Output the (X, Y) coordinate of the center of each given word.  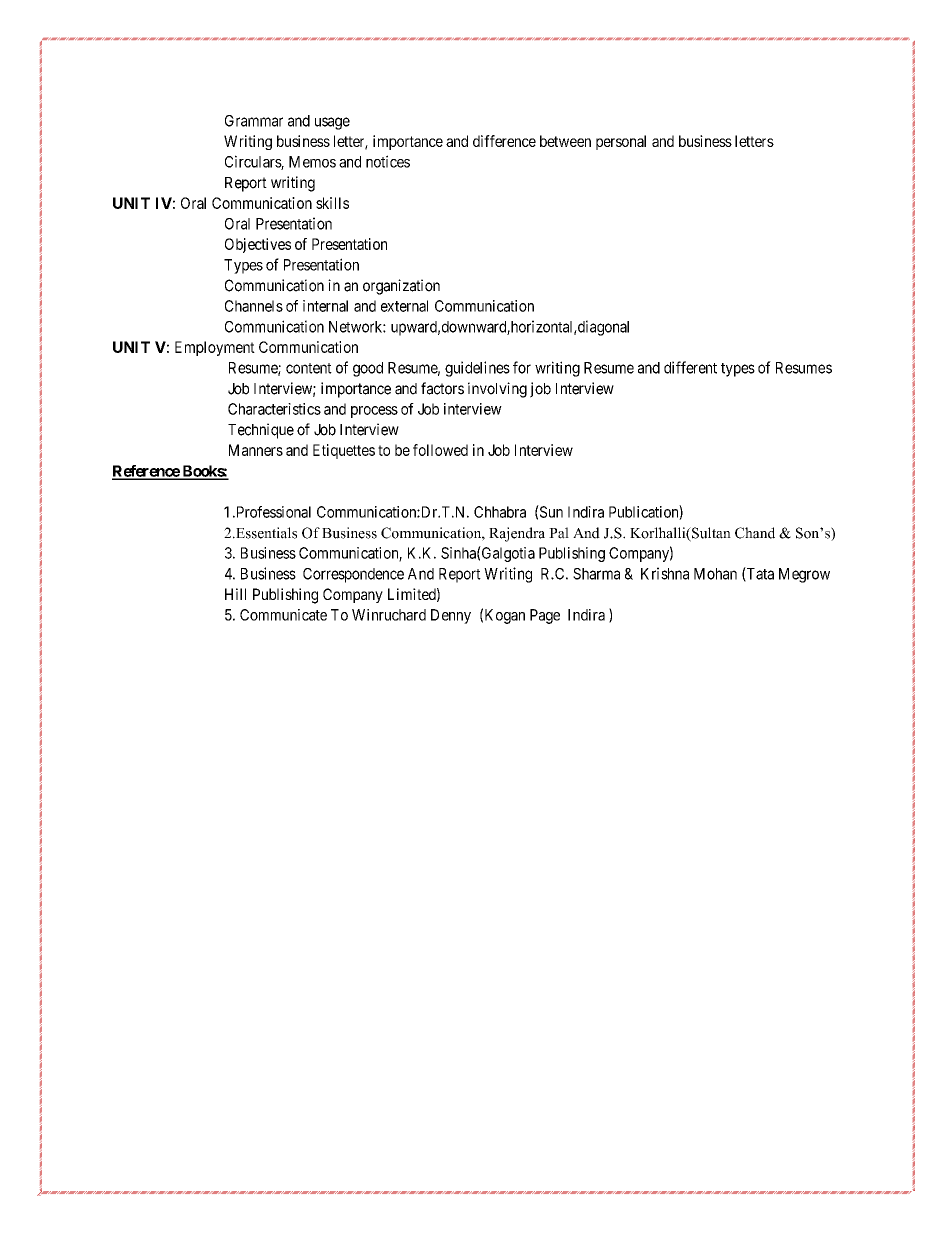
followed (440, 450)
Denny (451, 616)
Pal (559, 533)
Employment (215, 348)
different (690, 367)
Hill (235, 594)
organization (401, 287)
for (522, 367)
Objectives (258, 245)
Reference (146, 472)
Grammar (254, 121)
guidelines (477, 369)
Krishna (665, 573)
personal (621, 142)
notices (388, 161)
